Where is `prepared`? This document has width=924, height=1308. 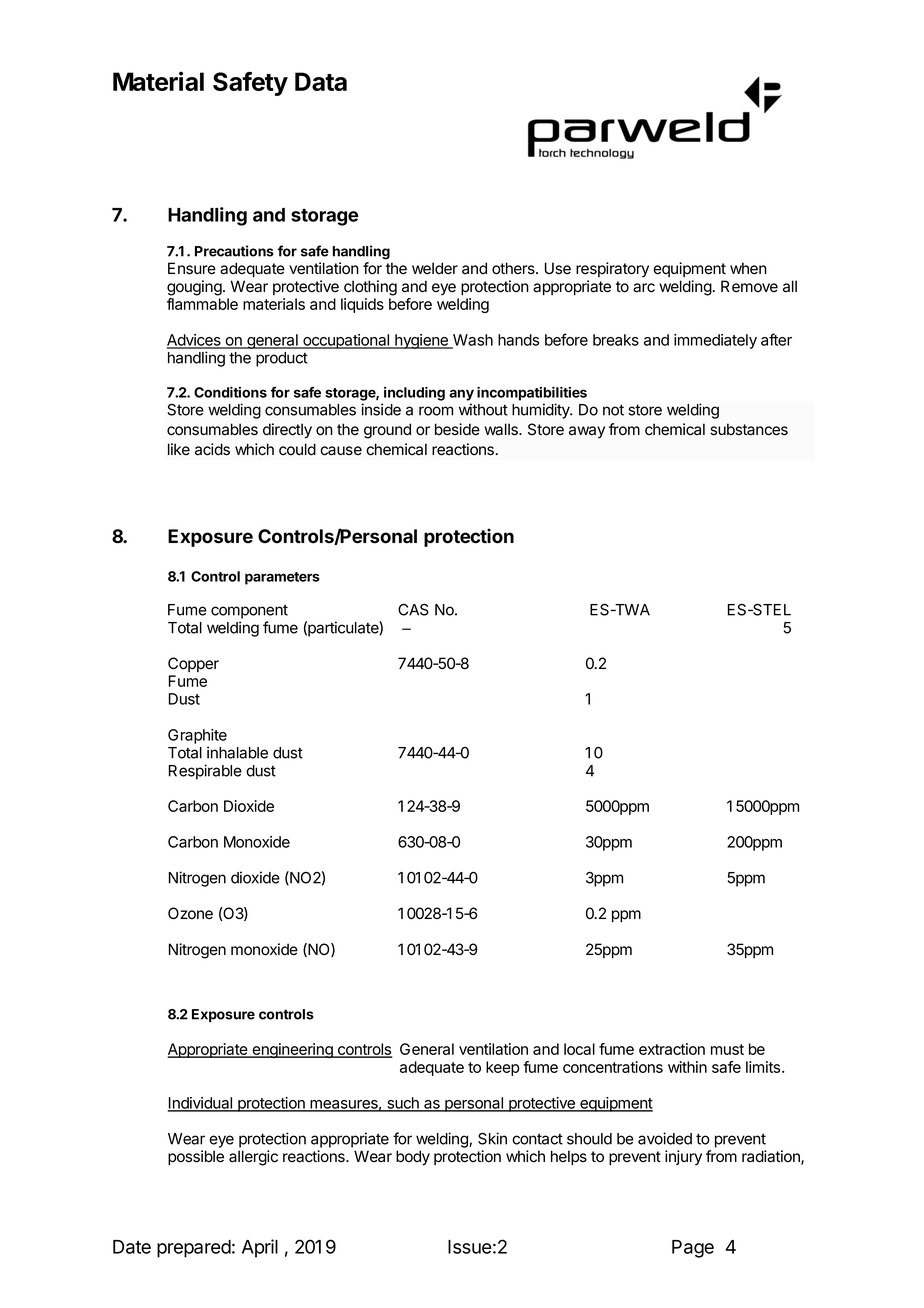
prepared is located at coordinates (194, 1249).
